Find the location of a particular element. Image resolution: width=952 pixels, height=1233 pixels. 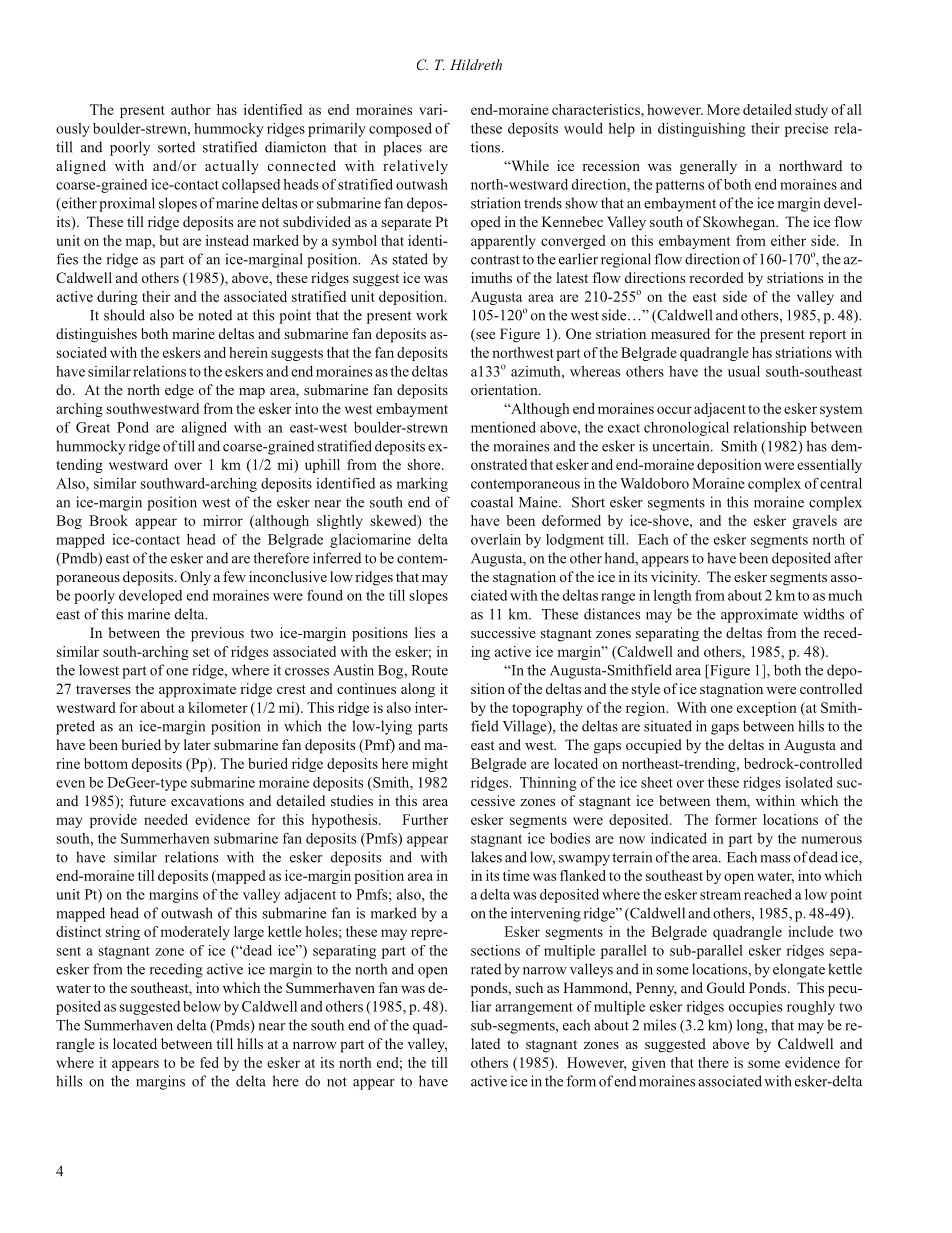

More is located at coordinates (723, 109).
